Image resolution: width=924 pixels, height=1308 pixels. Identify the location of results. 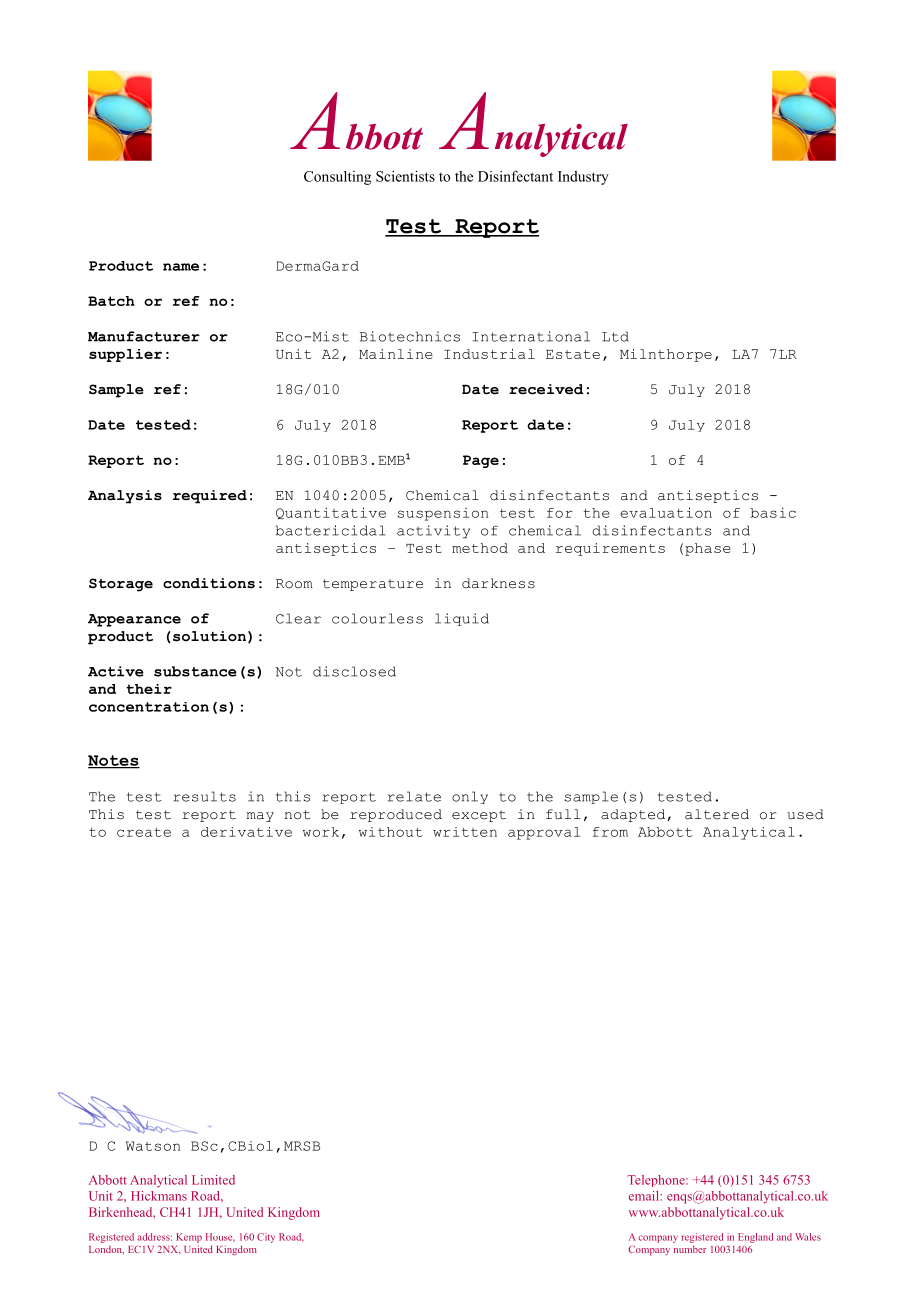
(204, 796).
